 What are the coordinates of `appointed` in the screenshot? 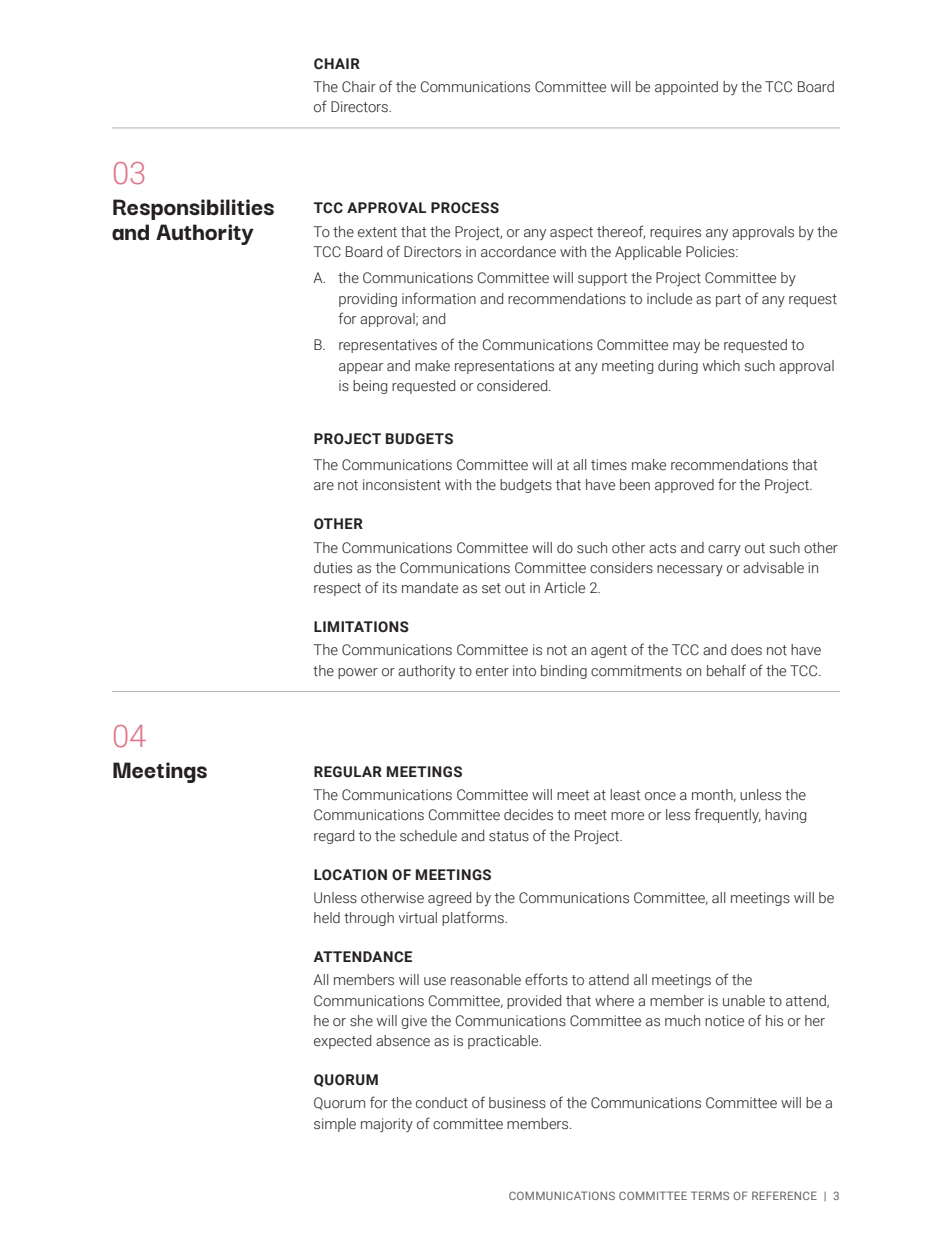 It's located at (686, 88).
